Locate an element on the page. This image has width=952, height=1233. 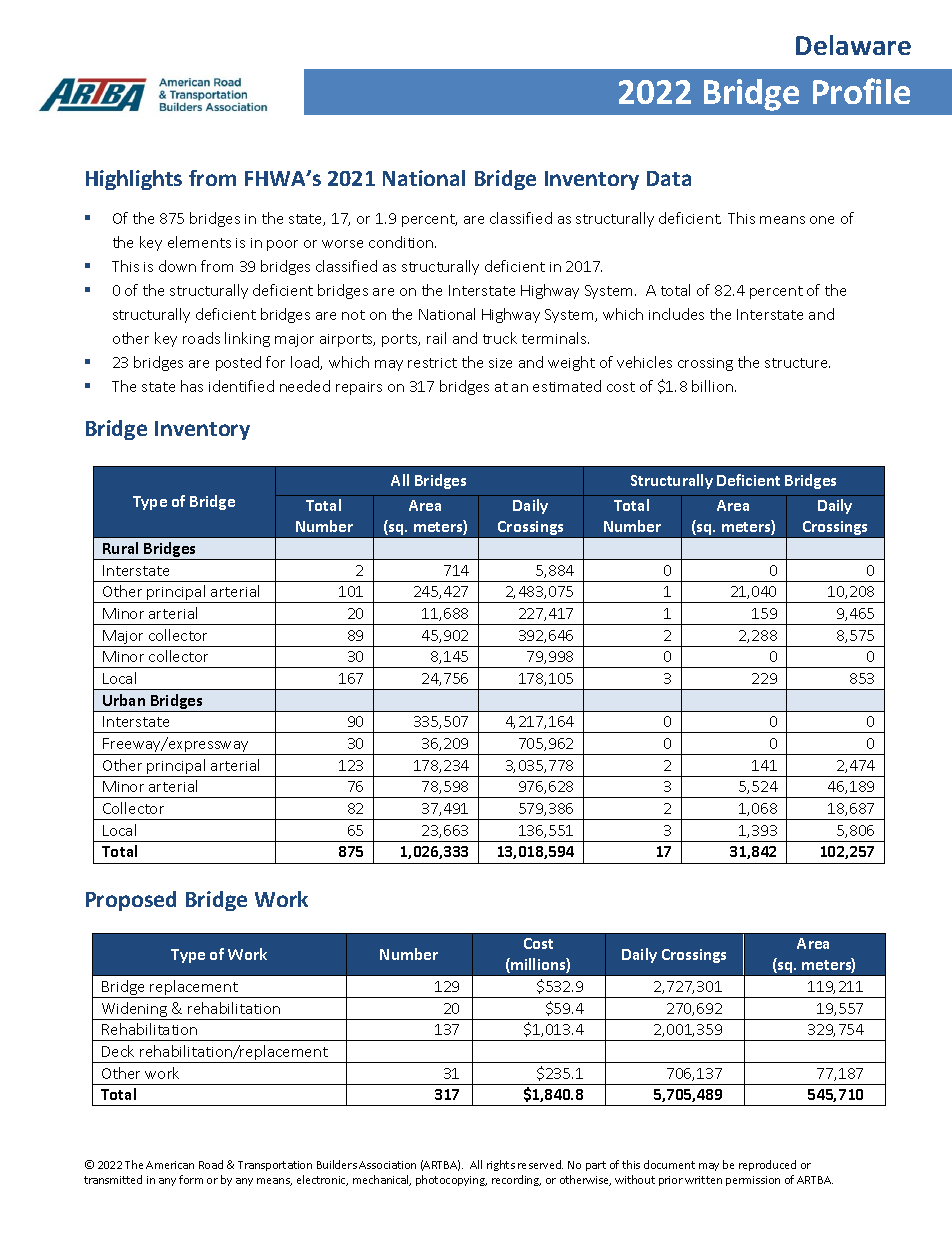
reproduced is located at coordinates (767, 1165).
